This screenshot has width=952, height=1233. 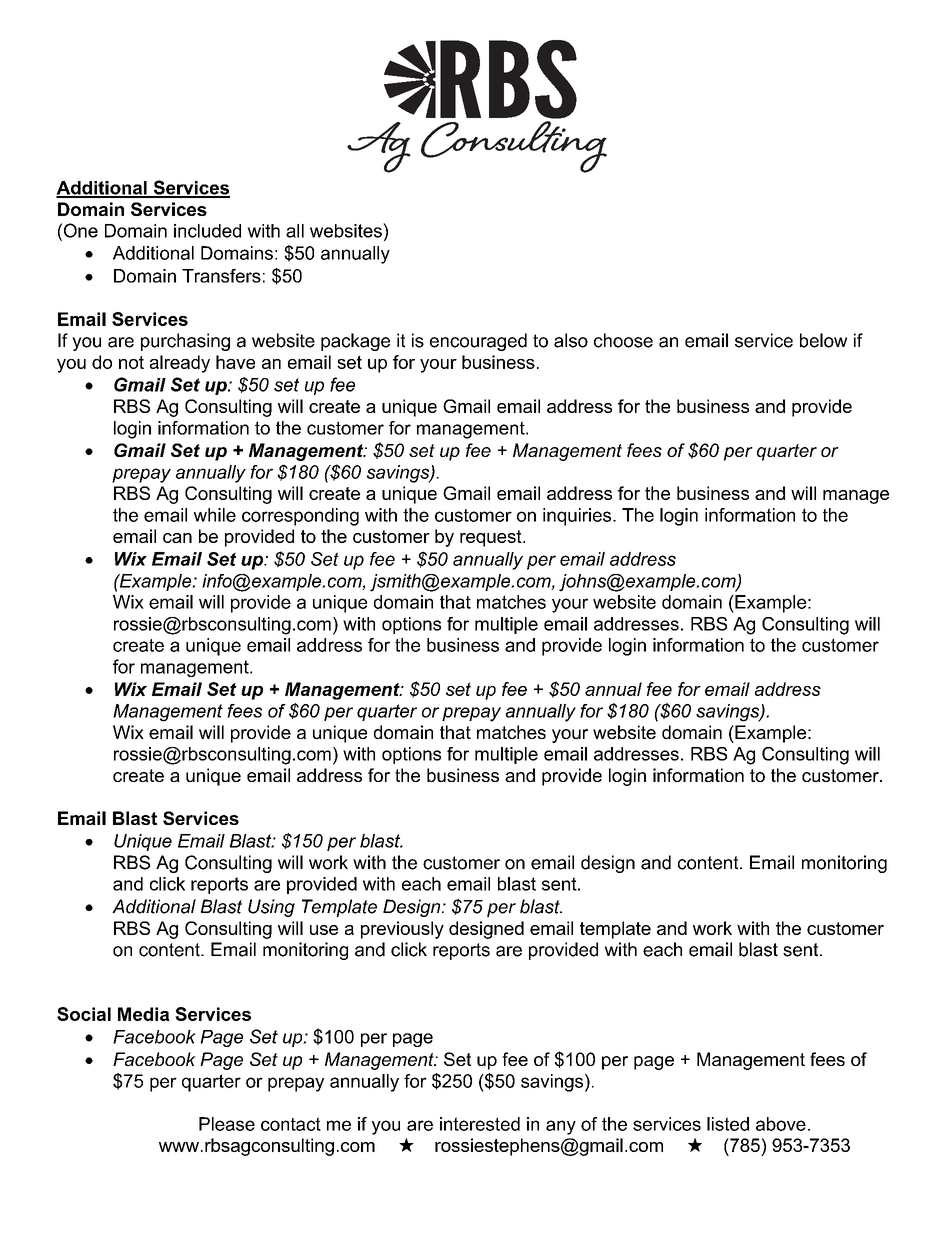 What do you see at coordinates (207, 231) in the screenshot?
I see `included` at bounding box center [207, 231].
